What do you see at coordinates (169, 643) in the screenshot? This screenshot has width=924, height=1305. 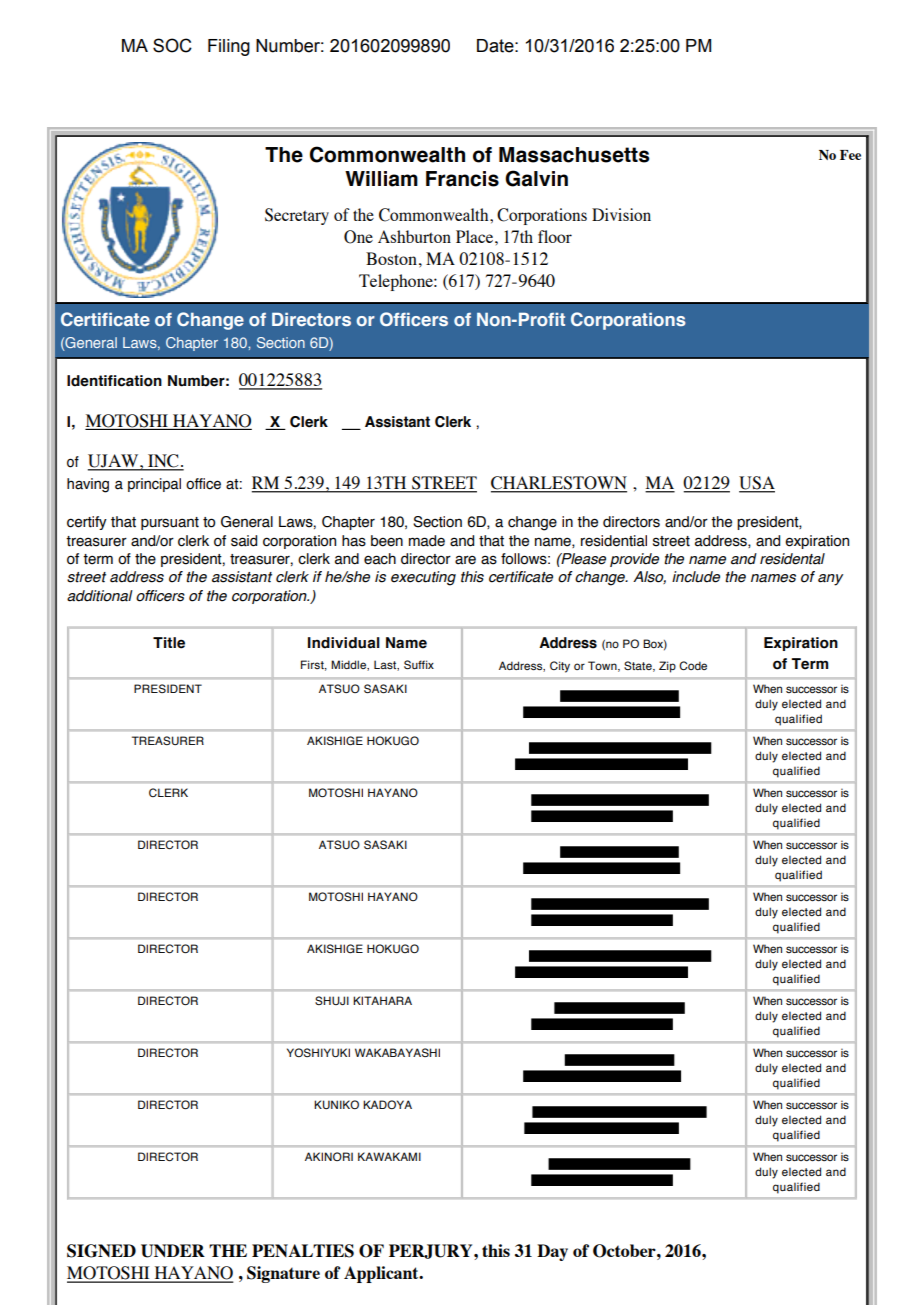 I see `Title` at bounding box center [169, 643].
